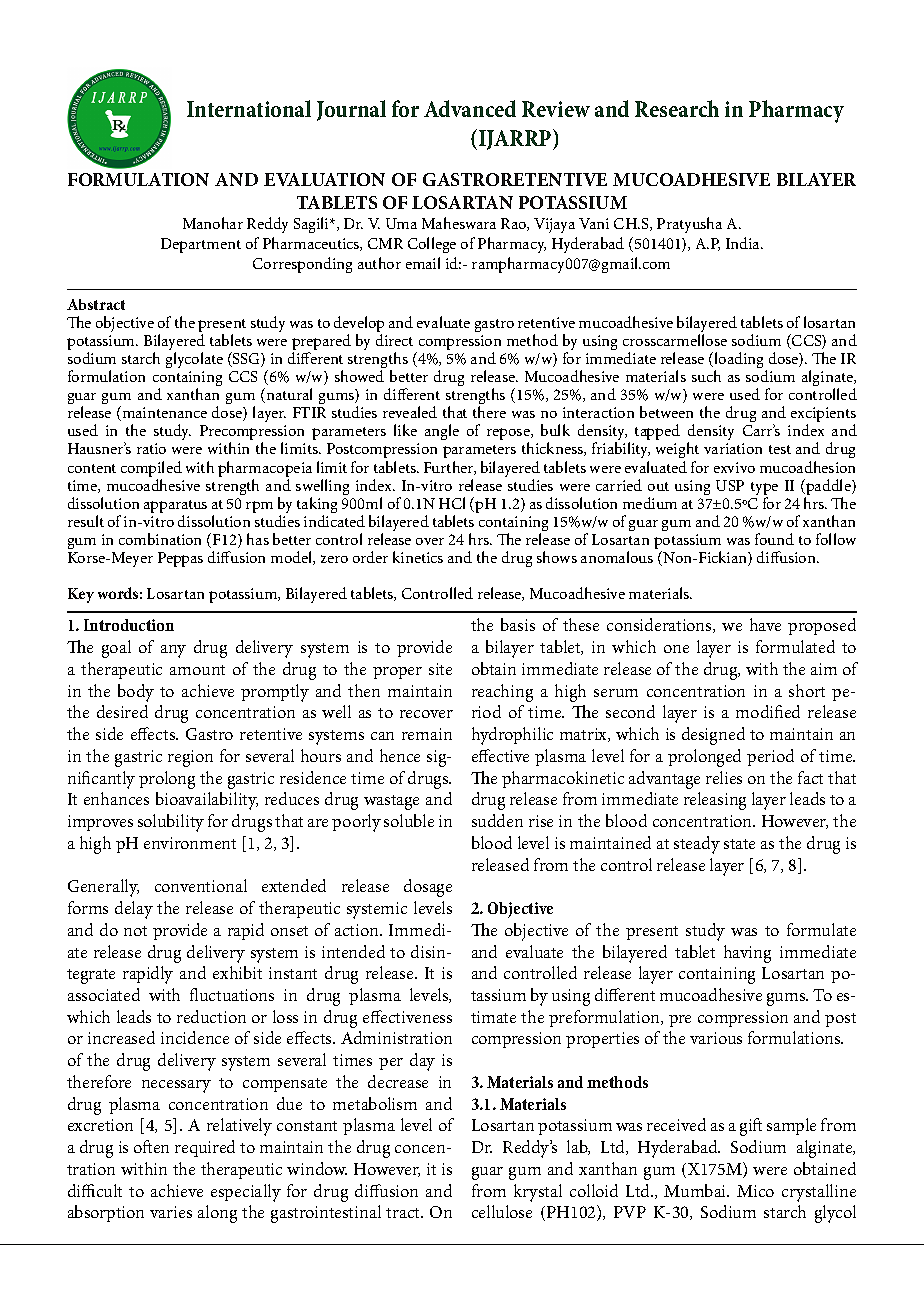 The width and height of the document is (924, 1297). Describe the element at coordinates (747, 954) in the document. I see `having` at that location.
